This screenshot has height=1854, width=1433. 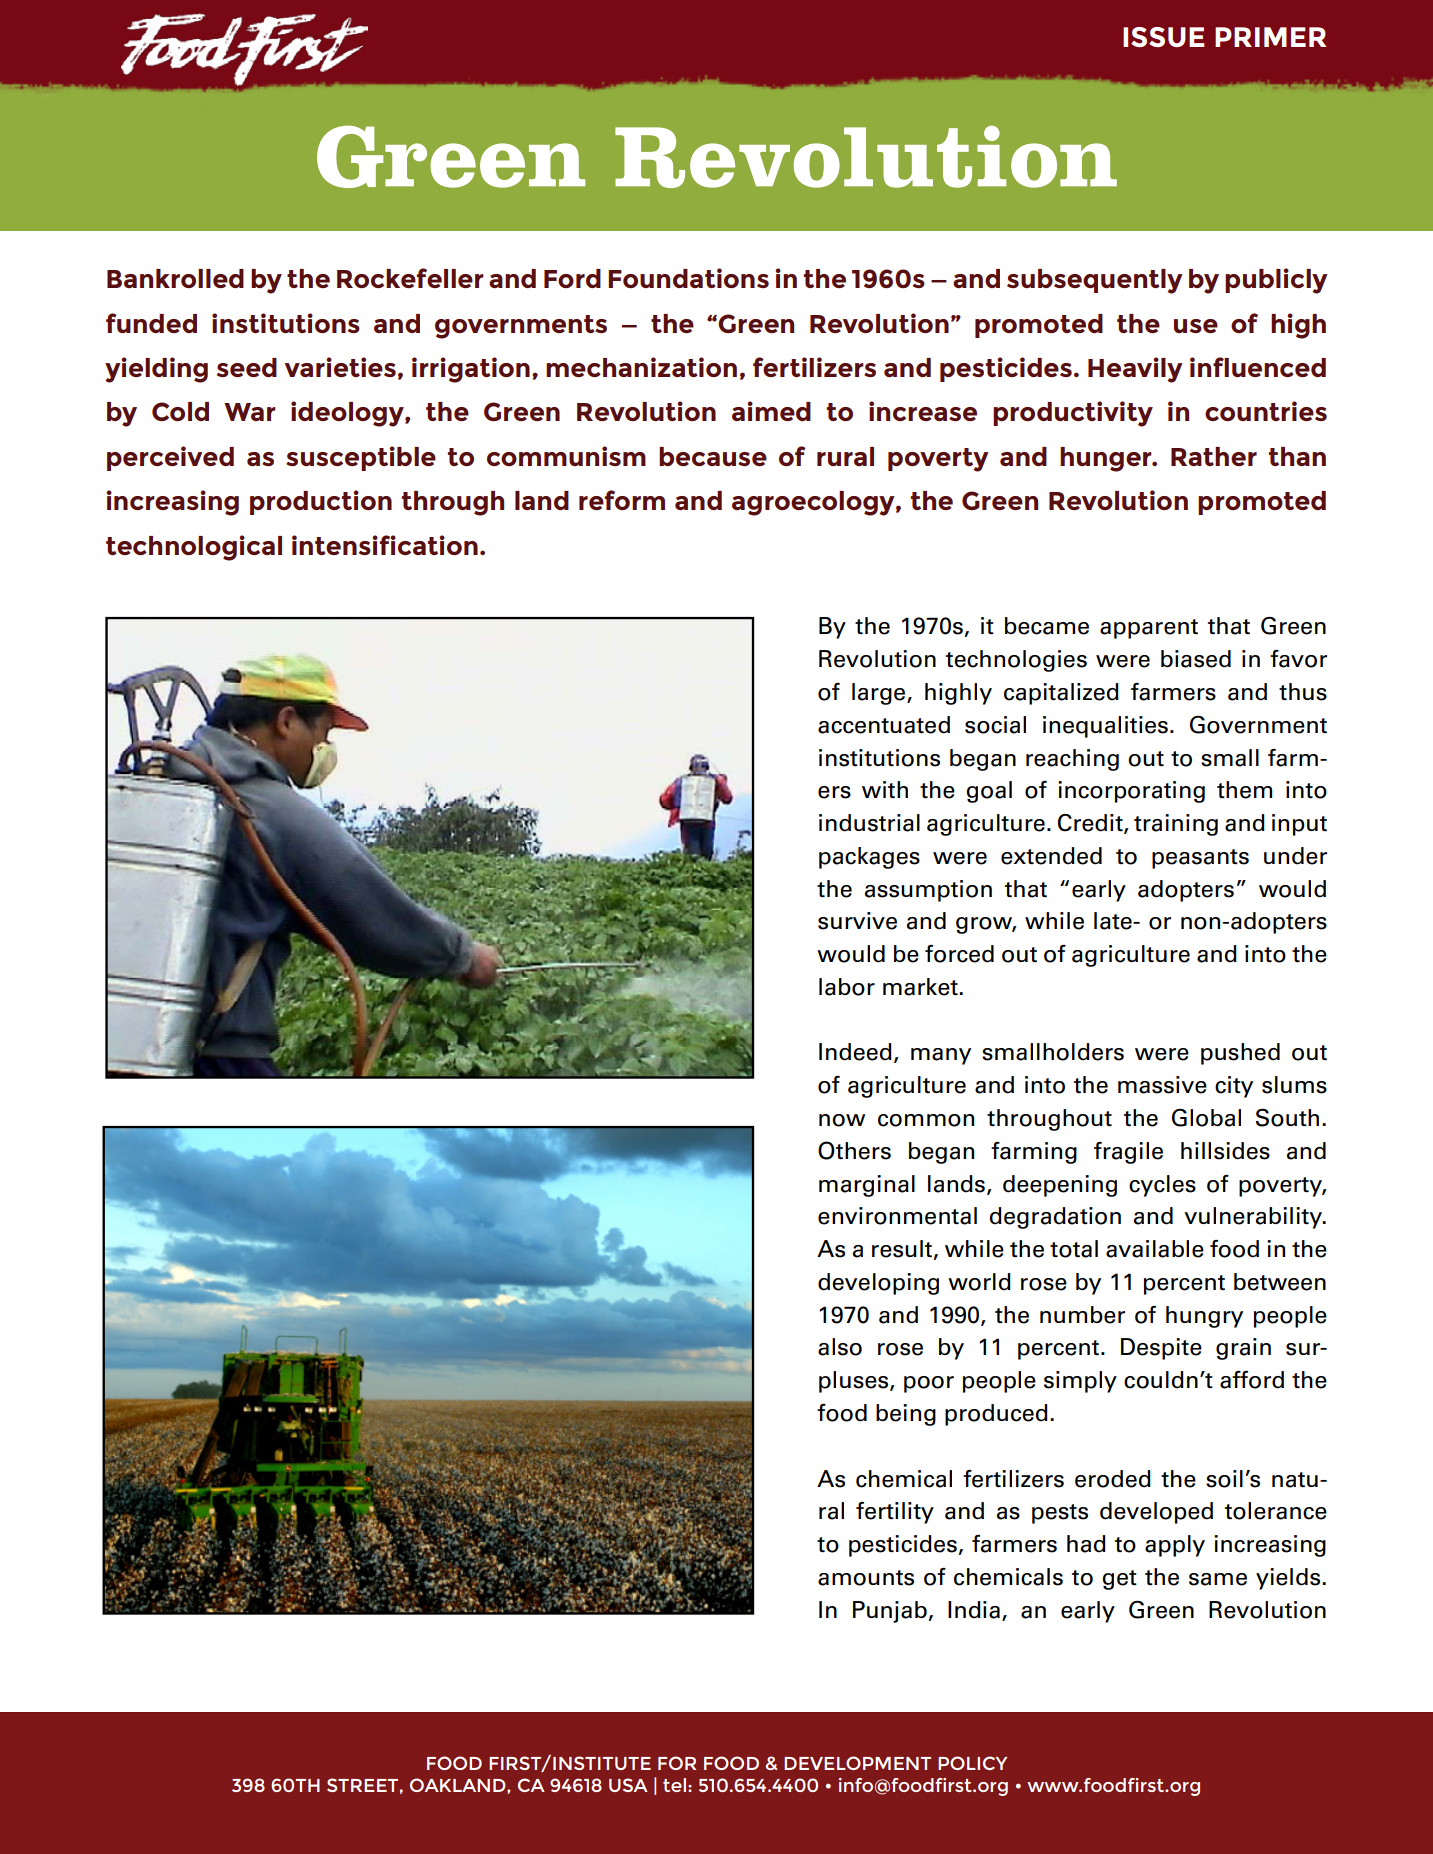 What do you see at coordinates (175, 278) in the screenshot?
I see `Bankrolled` at bounding box center [175, 278].
